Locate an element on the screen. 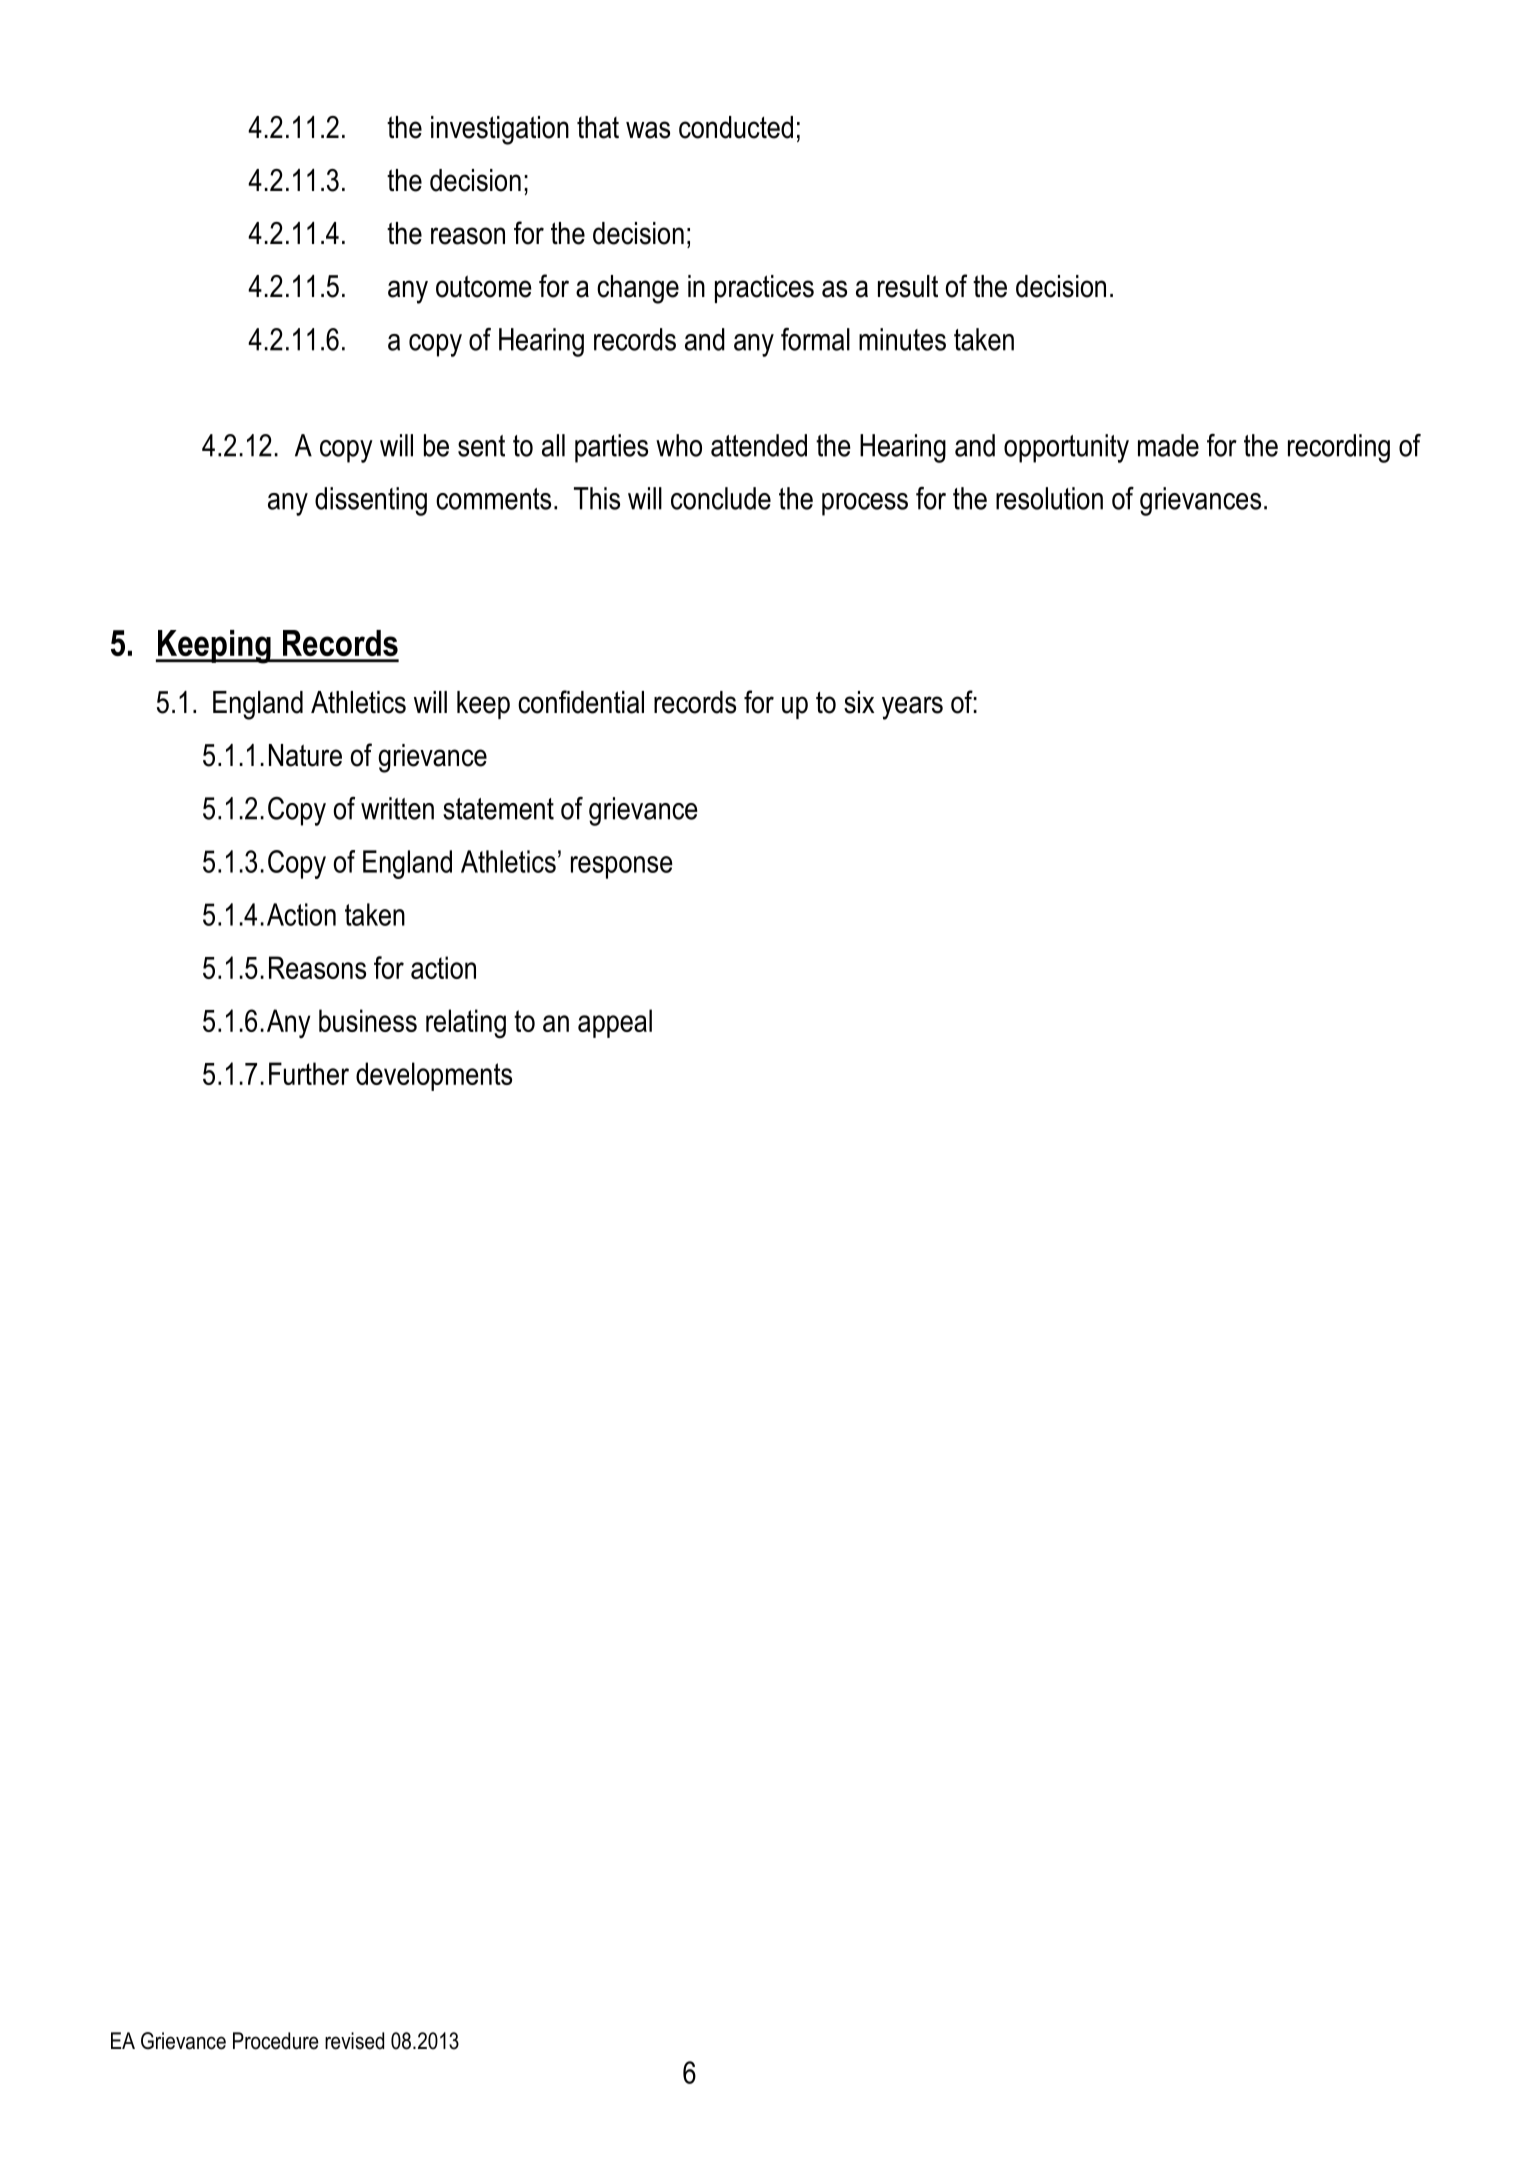 The height and width of the screenshot is (2164, 1530). revised is located at coordinates (354, 2041).
